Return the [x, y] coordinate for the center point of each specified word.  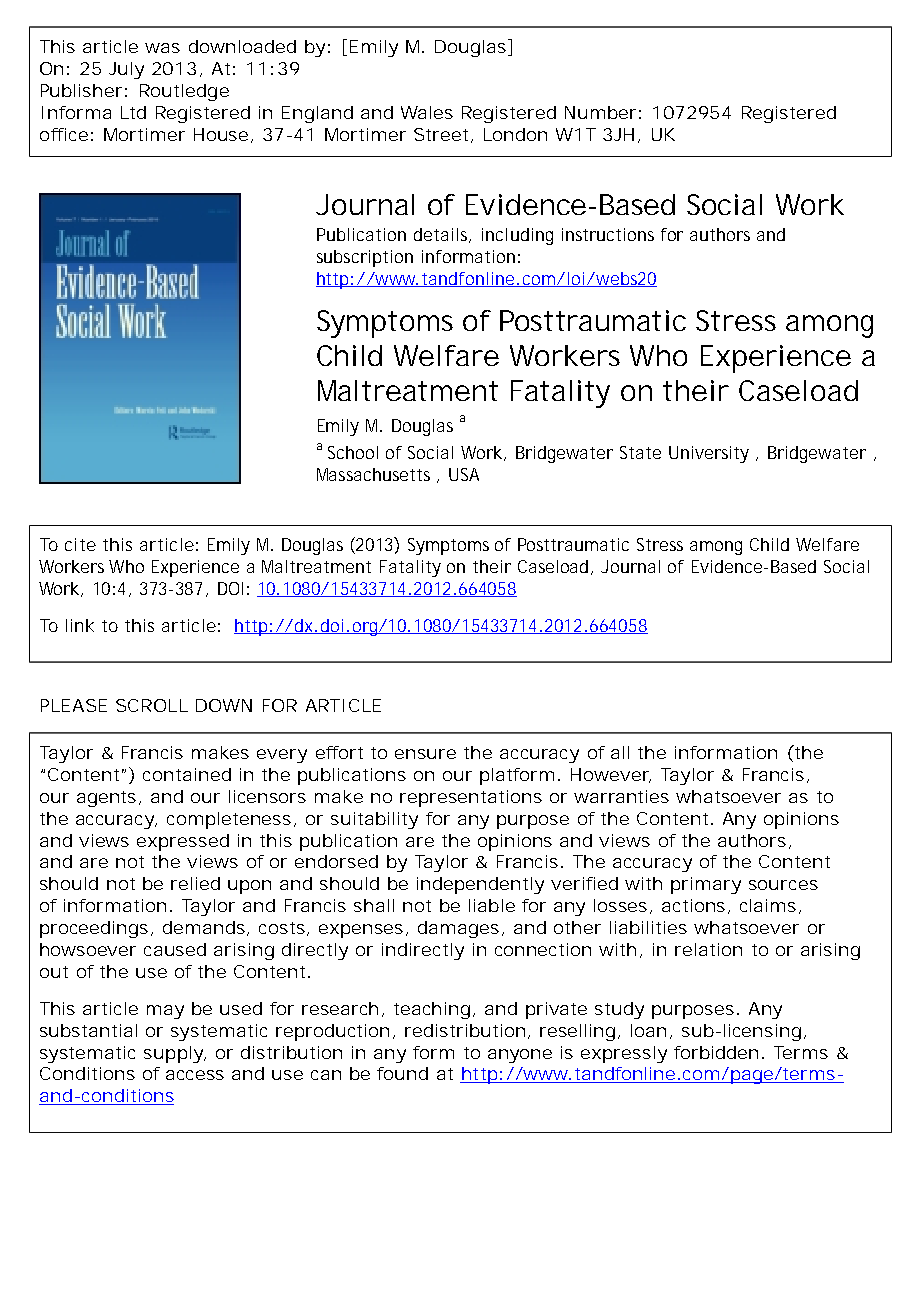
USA [464, 474]
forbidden [716, 1052]
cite [80, 544]
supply [173, 1054]
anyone [520, 1056]
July [126, 70]
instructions [608, 234]
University [709, 454]
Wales [427, 112]
